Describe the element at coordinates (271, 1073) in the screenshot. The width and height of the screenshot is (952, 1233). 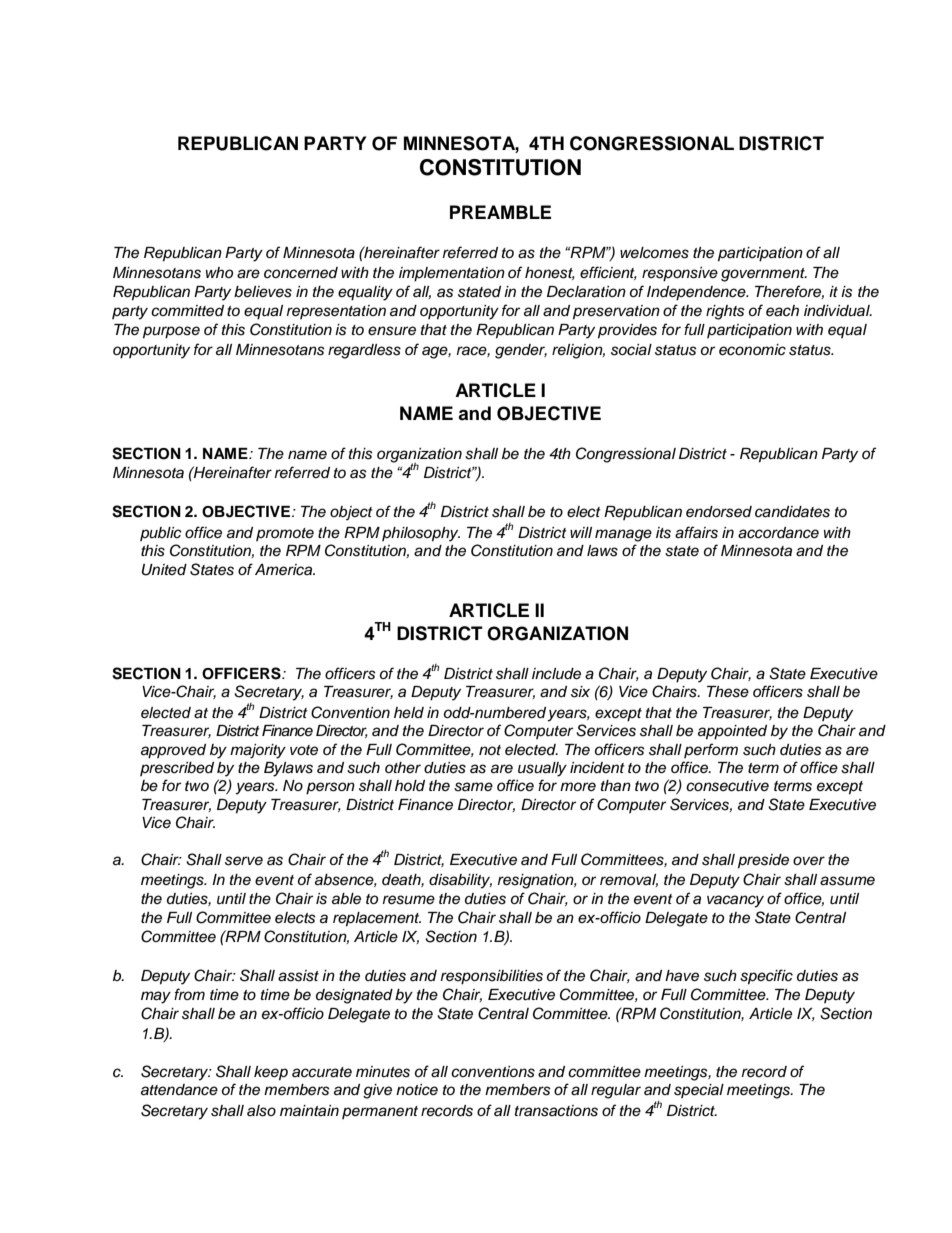
I see `keep` at that location.
